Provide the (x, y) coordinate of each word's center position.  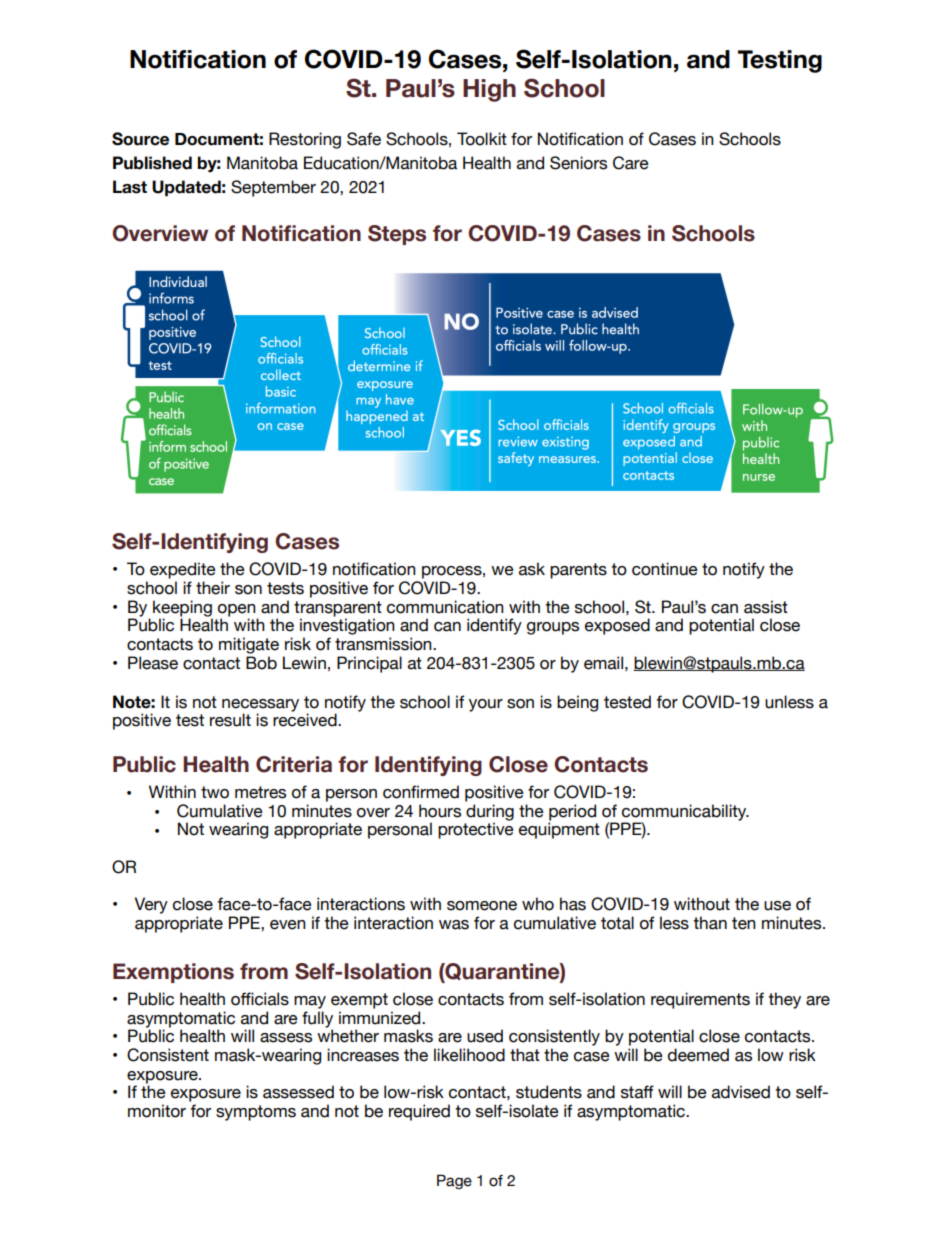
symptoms (256, 1113)
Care (631, 163)
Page (454, 1181)
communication (445, 607)
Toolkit (482, 139)
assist (766, 607)
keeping (183, 609)
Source (140, 139)
